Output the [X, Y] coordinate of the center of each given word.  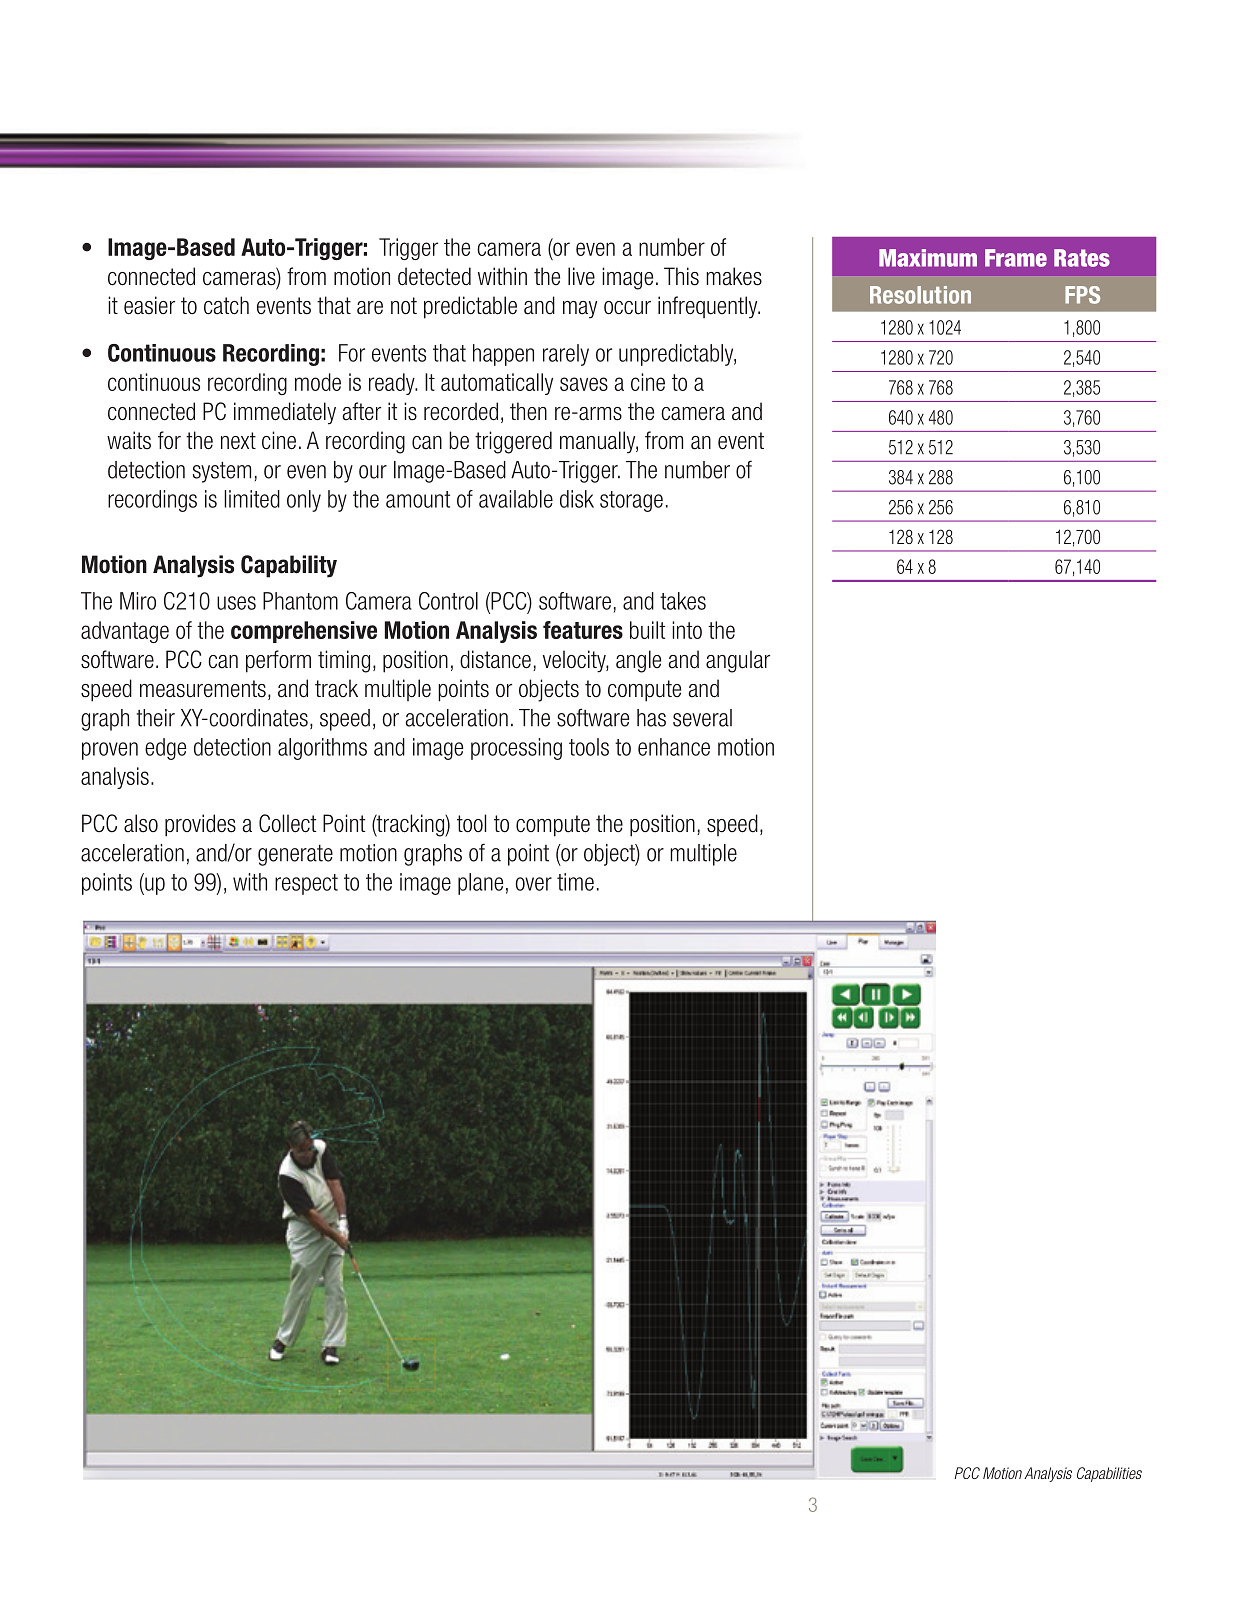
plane [480, 884]
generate [295, 855]
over [533, 884]
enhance [674, 747]
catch [226, 305]
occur [627, 308]
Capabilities [1109, 1474]
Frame [1016, 258]
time [575, 882]
